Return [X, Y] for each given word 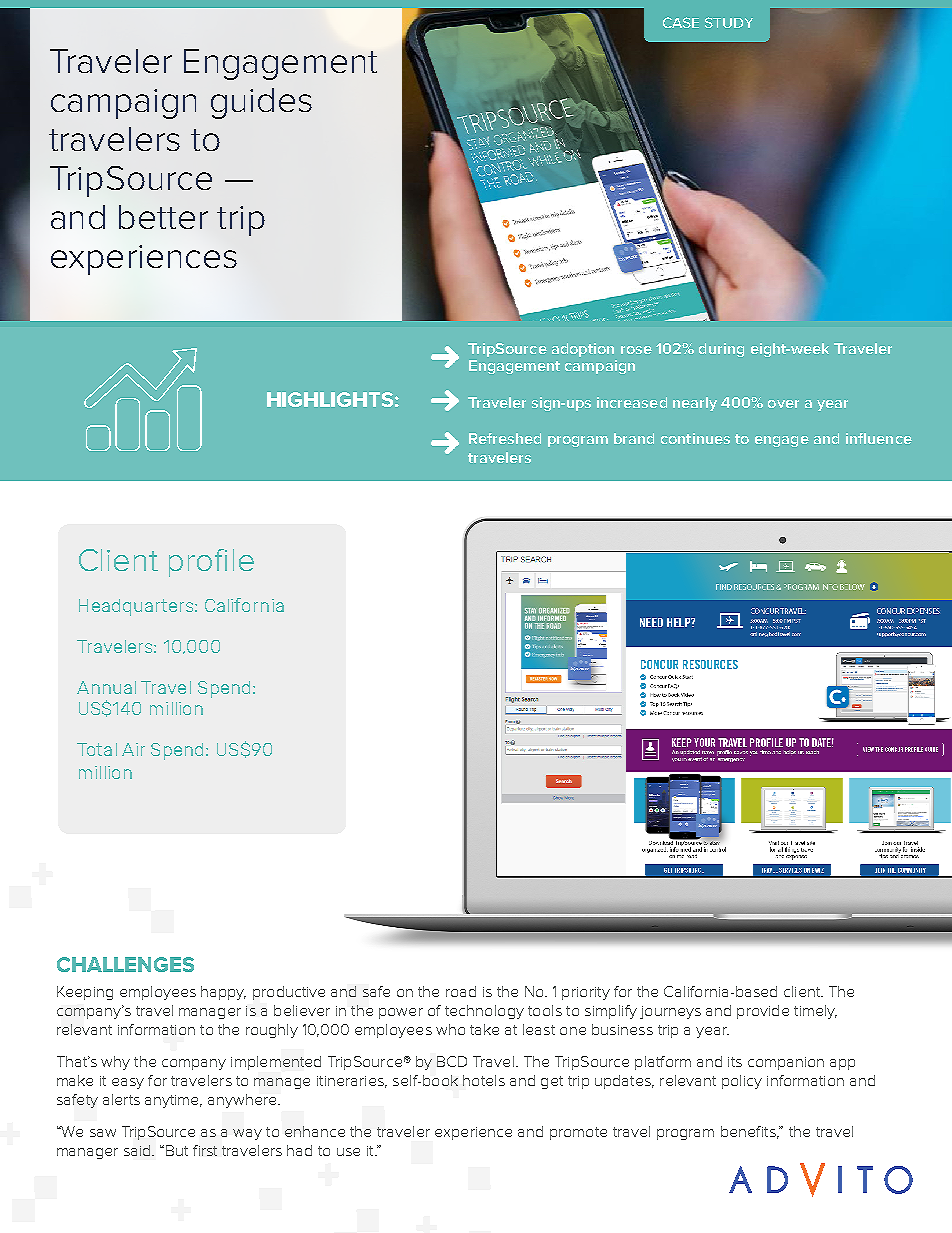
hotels [484, 1080]
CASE [681, 22]
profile [211, 563]
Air [133, 749]
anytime [173, 1101]
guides [261, 103]
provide [763, 1012]
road [461, 991]
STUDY [729, 22]
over [783, 404]
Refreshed [505, 438]
